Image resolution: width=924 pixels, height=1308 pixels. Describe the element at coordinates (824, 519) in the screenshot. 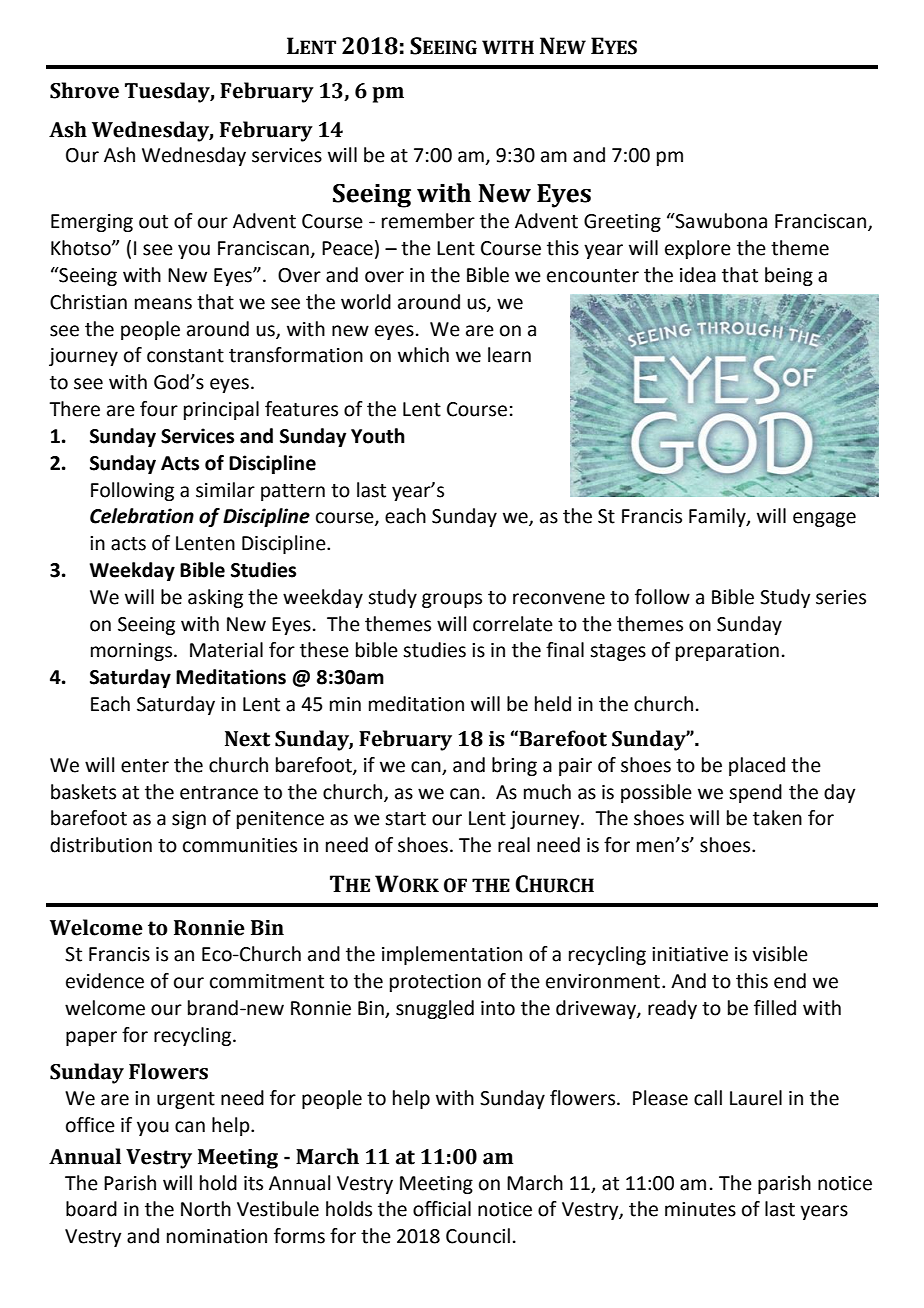

I see `engage` at that location.
